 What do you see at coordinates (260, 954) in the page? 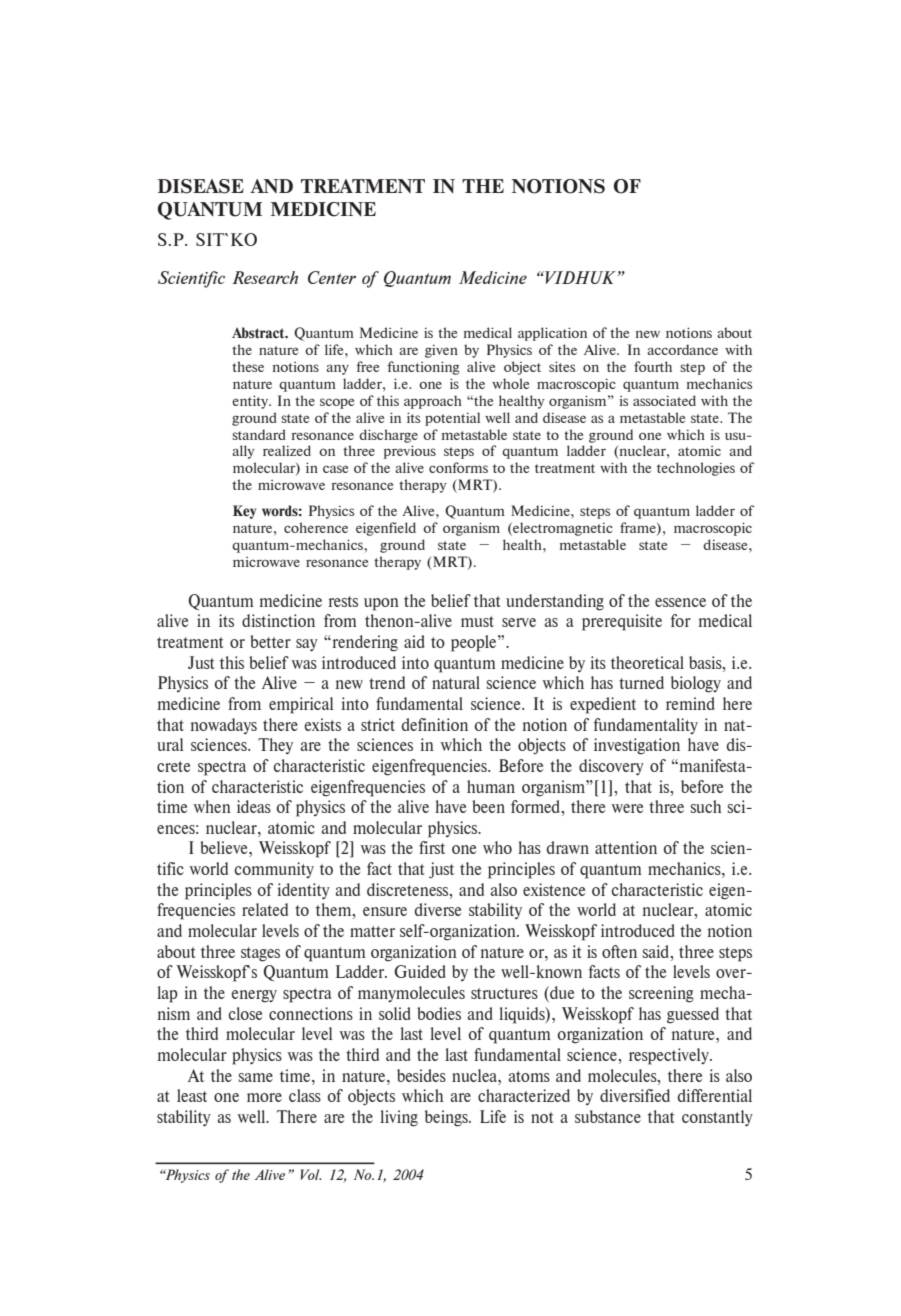
I see `stages` at bounding box center [260, 954].
